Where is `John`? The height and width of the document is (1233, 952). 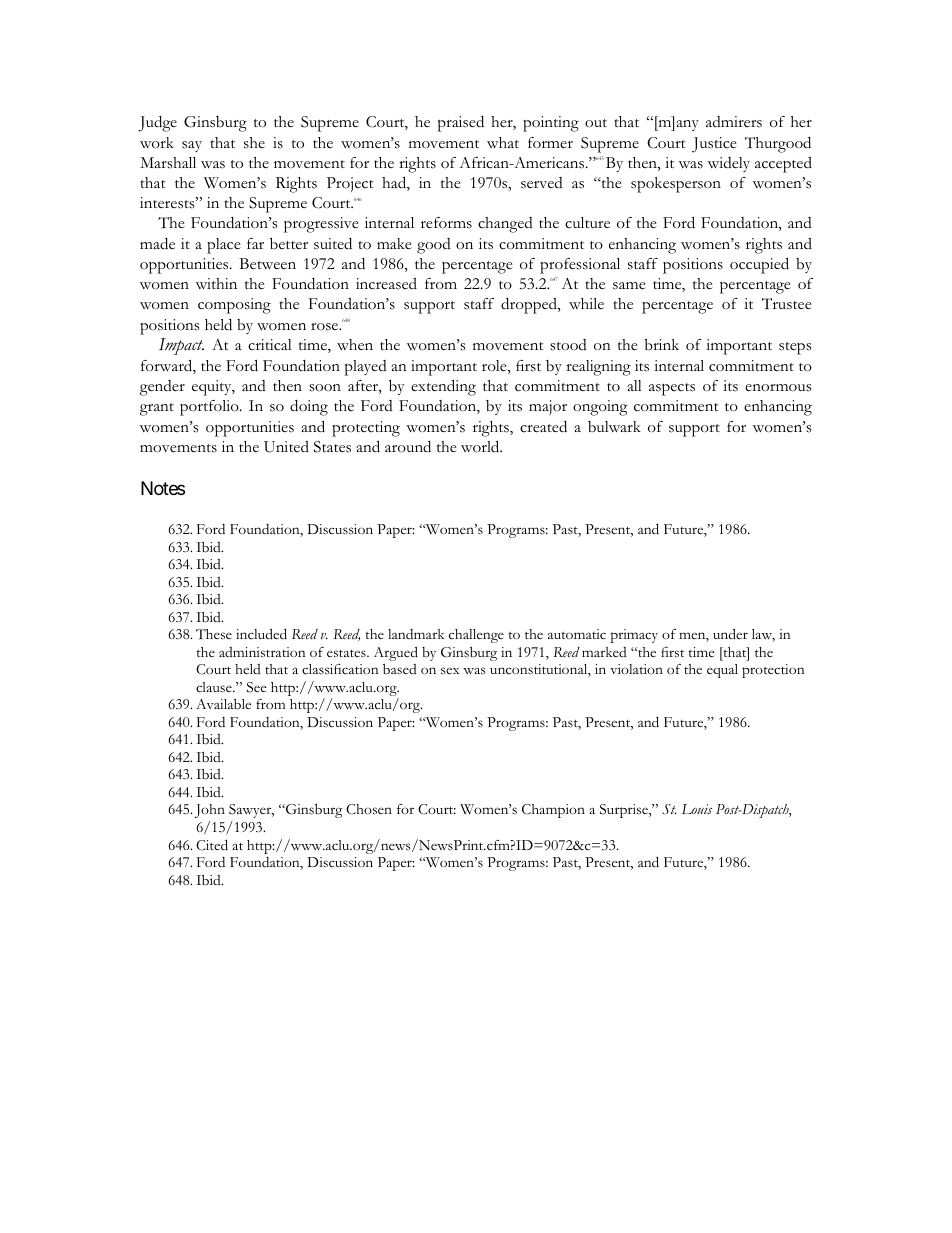
John is located at coordinates (210, 811).
